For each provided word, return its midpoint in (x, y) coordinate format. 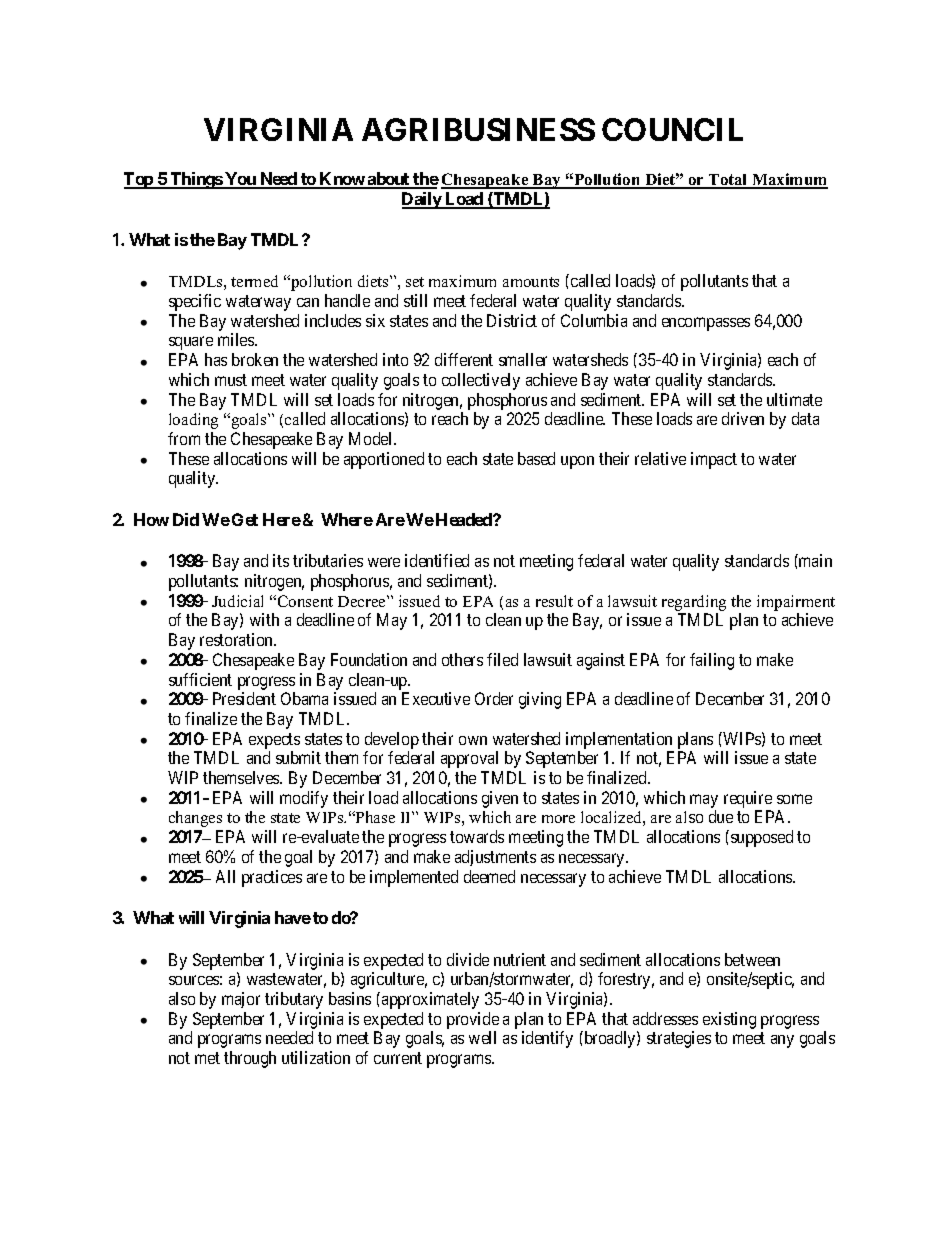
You (240, 180)
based (536, 458)
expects (274, 741)
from (184, 438)
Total (728, 181)
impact (714, 460)
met (207, 1058)
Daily (422, 200)
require (748, 799)
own (473, 740)
